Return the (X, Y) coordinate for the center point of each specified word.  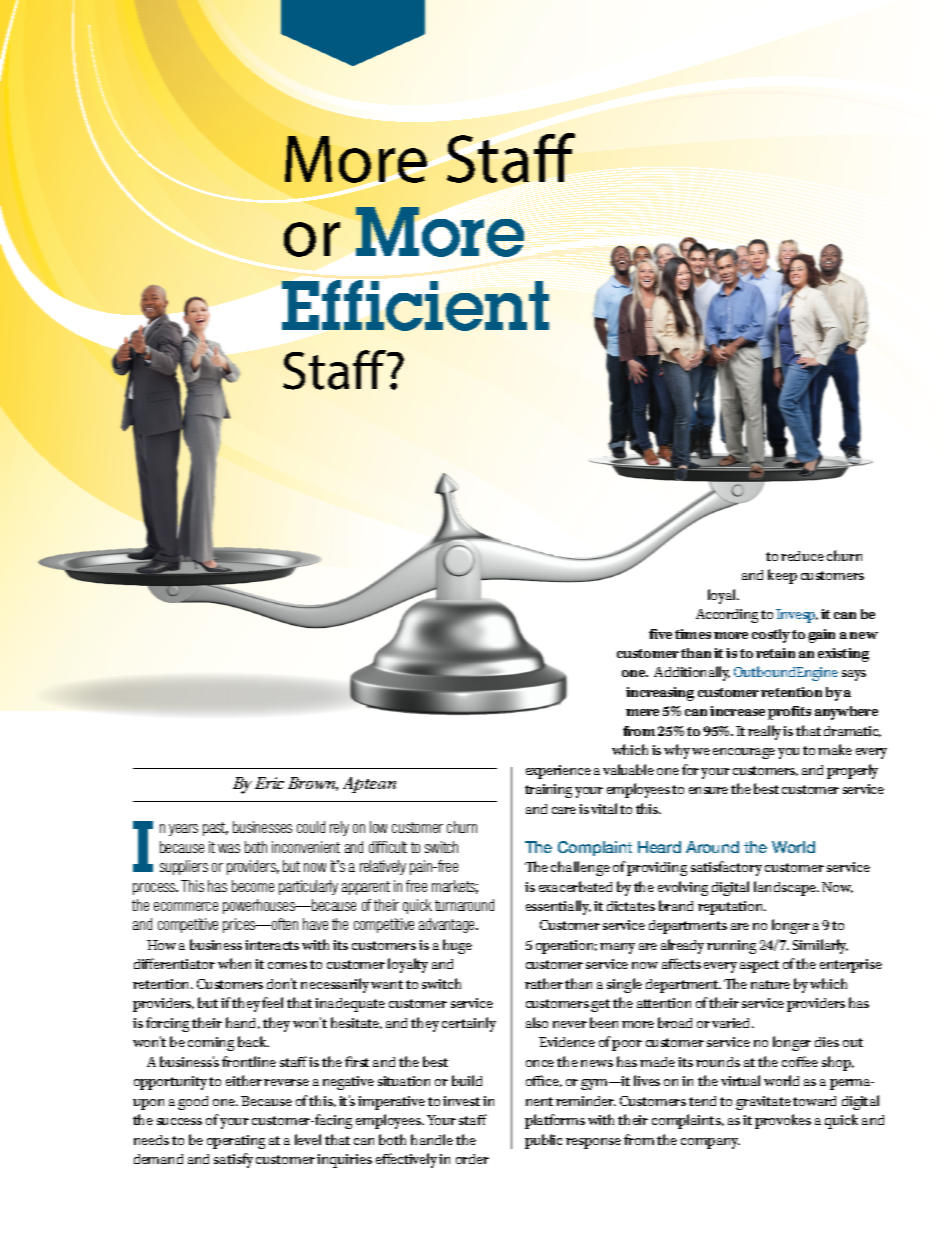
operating (236, 1142)
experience (558, 772)
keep (782, 576)
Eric (269, 783)
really (764, 732)
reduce (802, 556)
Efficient (415, 305)
